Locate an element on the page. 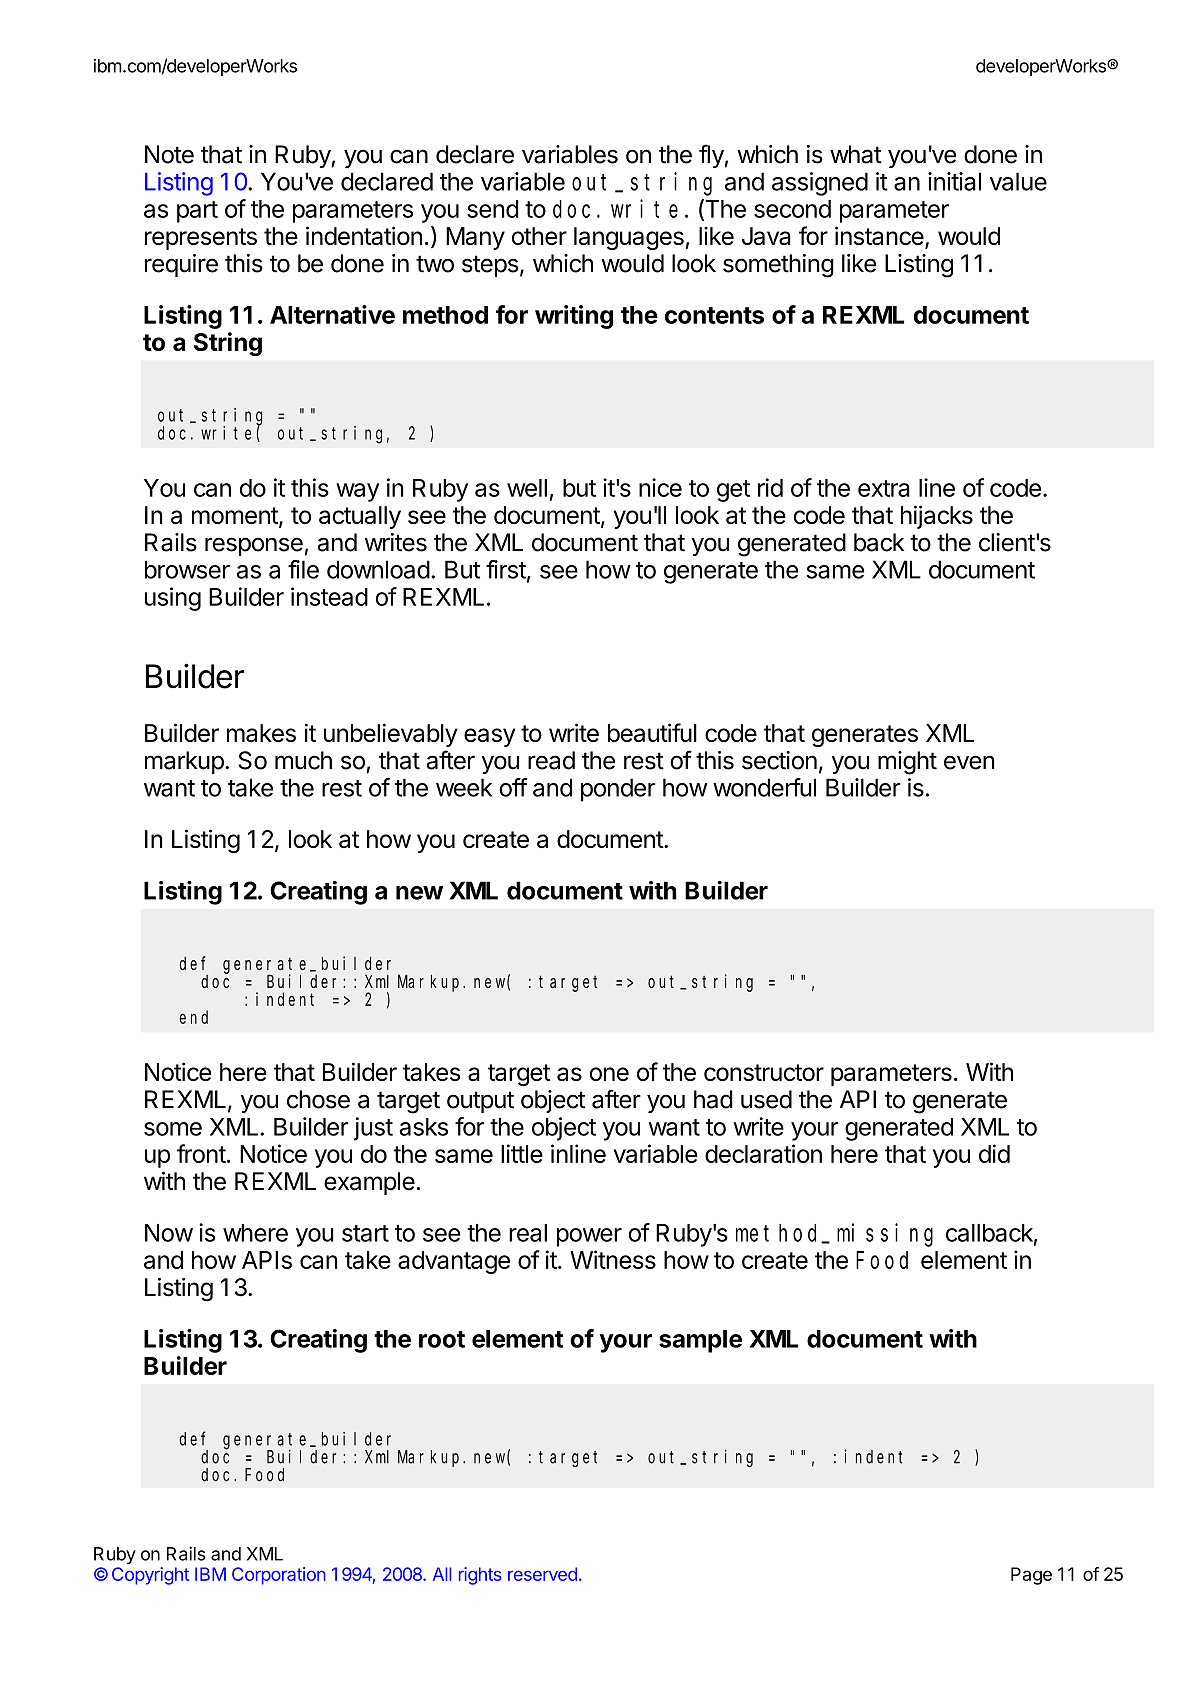 The width and height of the document is (1201, 1700). much is located at coordinates (303, 760).
